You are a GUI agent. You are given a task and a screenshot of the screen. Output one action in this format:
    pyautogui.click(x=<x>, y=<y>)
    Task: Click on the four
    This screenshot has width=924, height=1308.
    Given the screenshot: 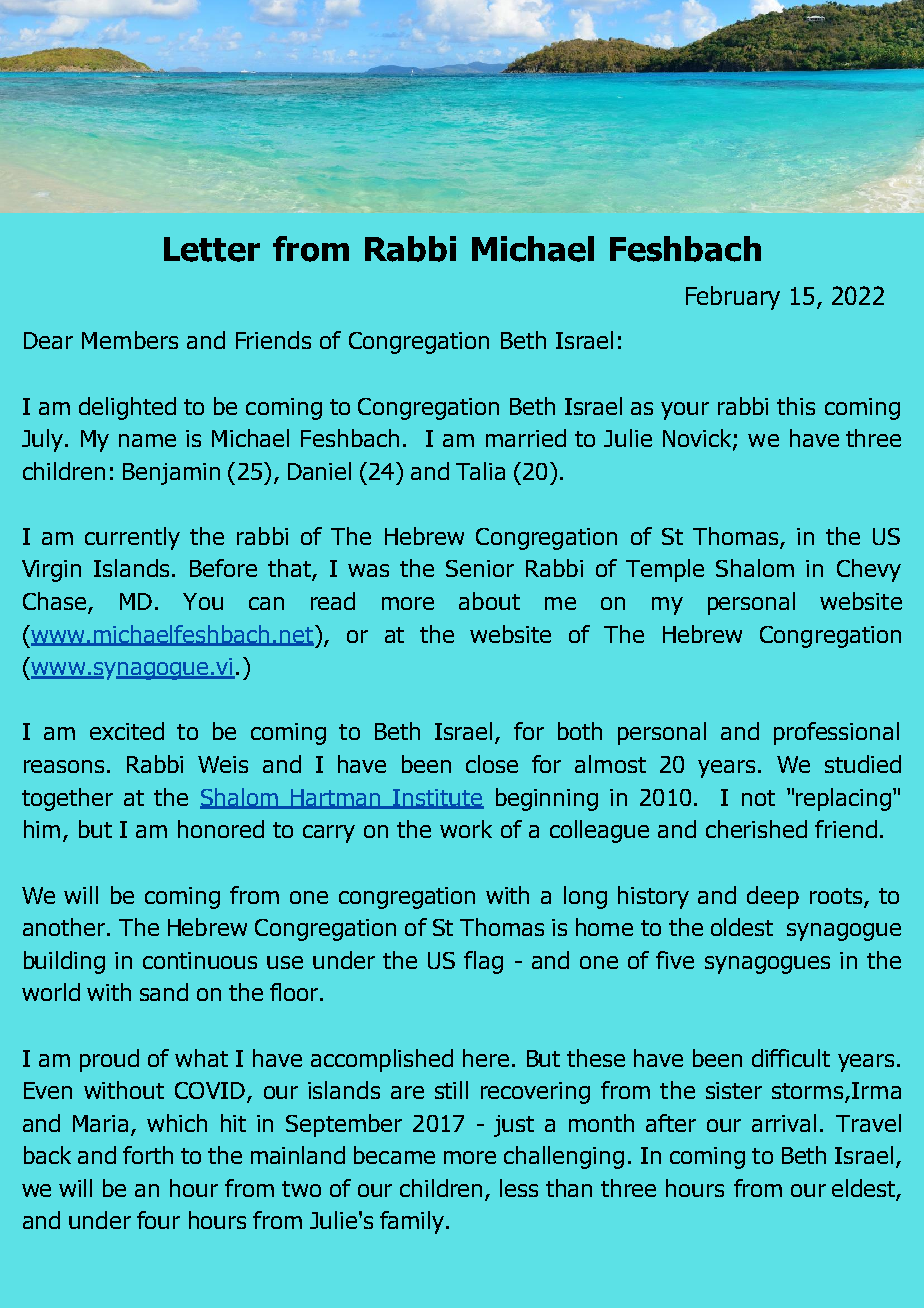 What is the action you would take?
    pyautogui.click(x=158, y=1220)
